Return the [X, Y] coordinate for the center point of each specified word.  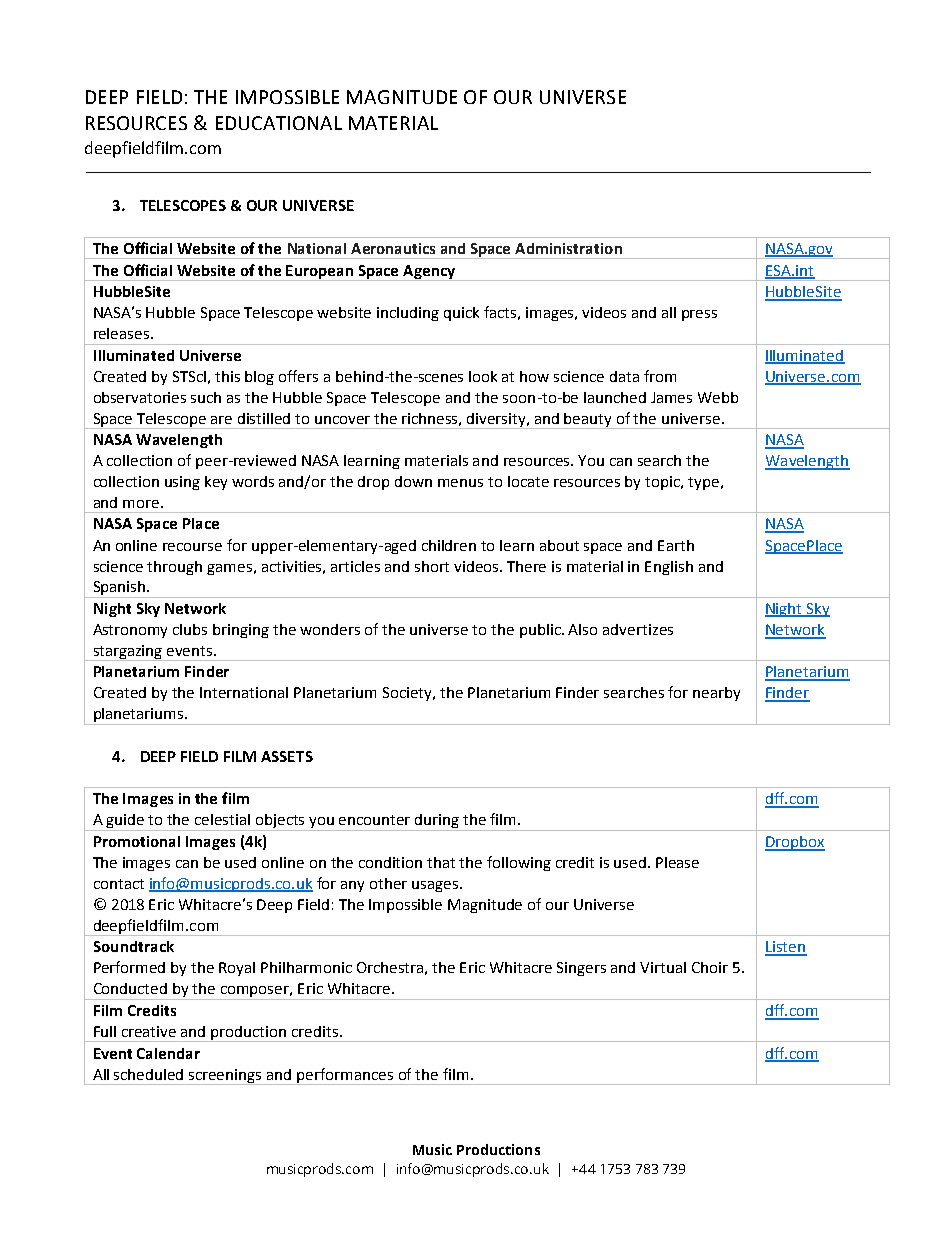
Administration [568, 248]
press [699, 315]
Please [677, 862]
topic [664, 483]
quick [461, 314]
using [182, 483]
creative [149, 1031]
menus [460, 483]
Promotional [137, 841]
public [541, 631]
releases [123, 333]
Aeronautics [393, 248]
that [441, 862]
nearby [716, 694]
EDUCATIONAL [279, 123]
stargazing [128, 653]
